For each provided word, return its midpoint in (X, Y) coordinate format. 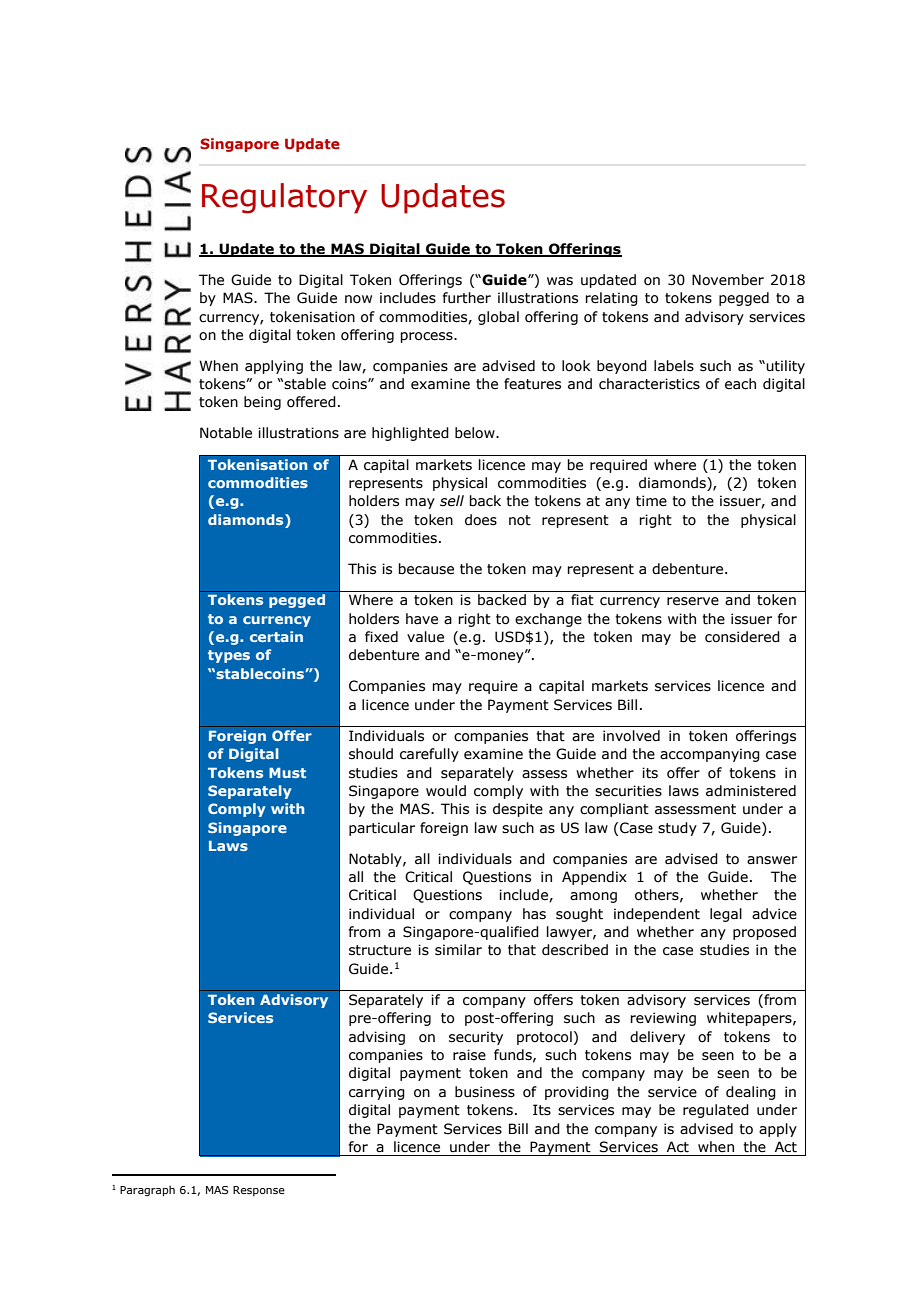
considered (742, 637)
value (425, 637)
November (728, 280)
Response (259, 1191)
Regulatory (284, 198)
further (467, 298)
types (229, 656)
